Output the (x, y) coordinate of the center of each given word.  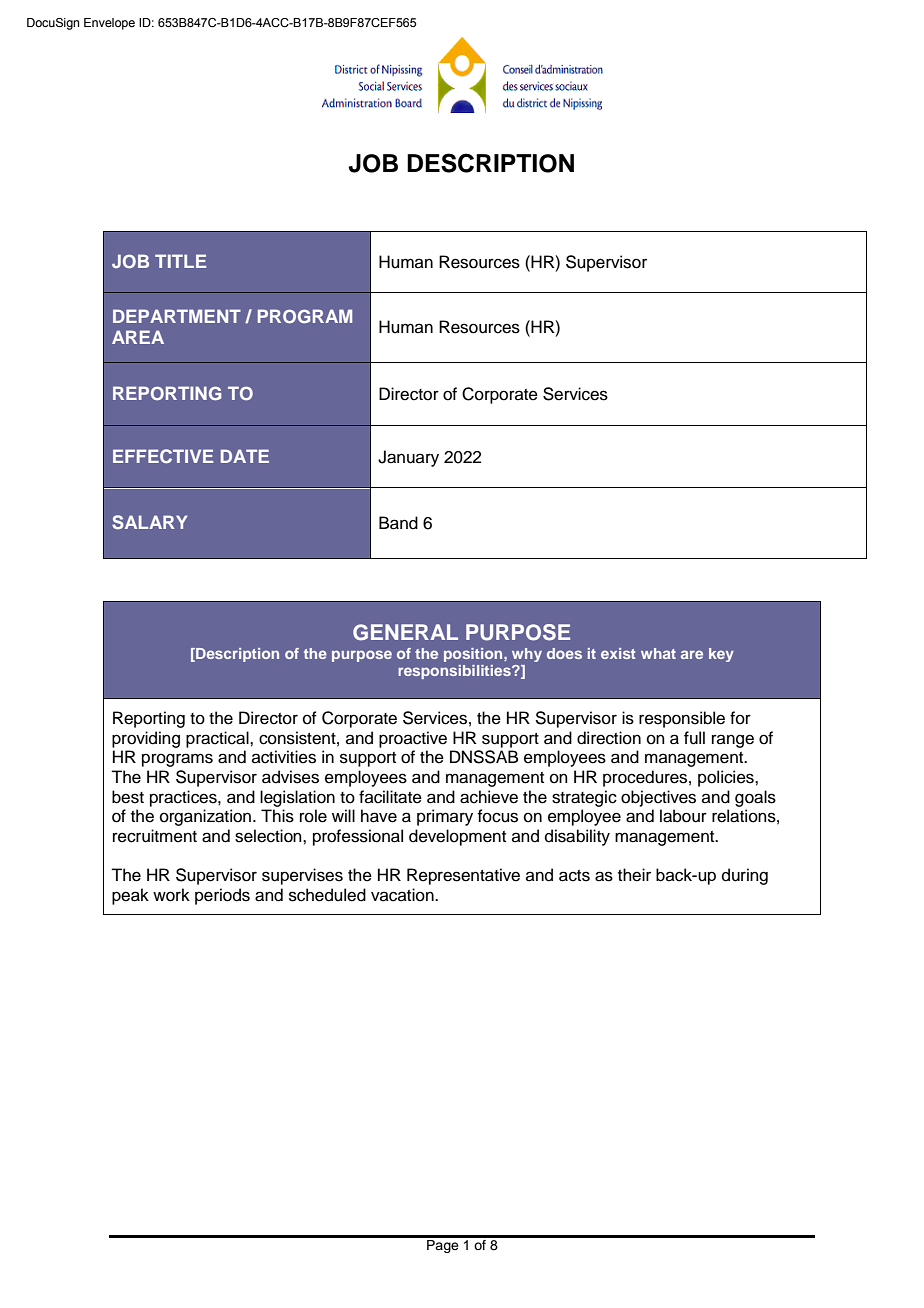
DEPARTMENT (177, 316)
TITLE (180, 261)
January (408, 458)
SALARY (149, 522)
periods (222, 896)
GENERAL (405, 632)
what (658, 653)
